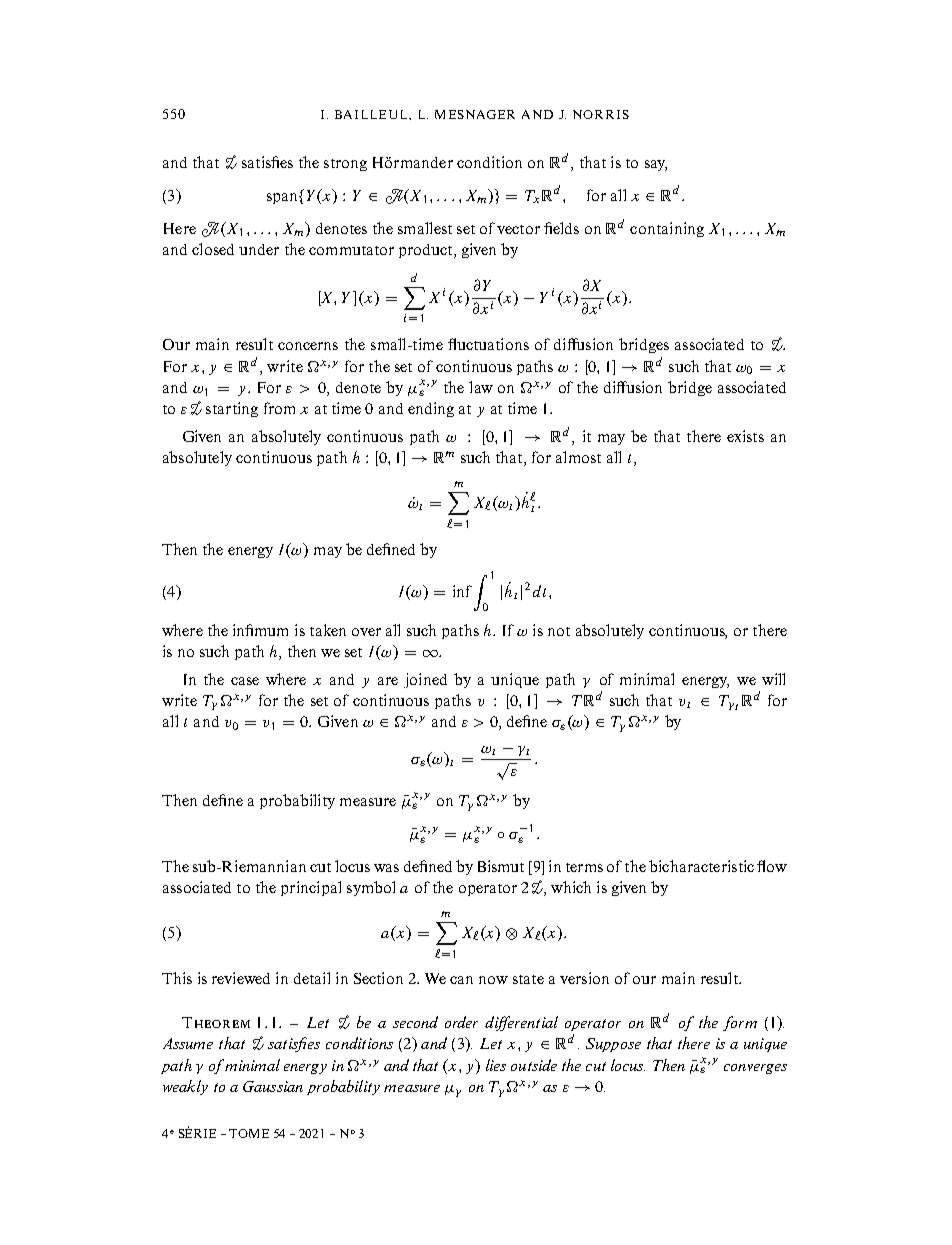 The image size is (952, 1245). Describe the element at coordinates (518, 229) in the screenshot. I see `vector` at that location.
